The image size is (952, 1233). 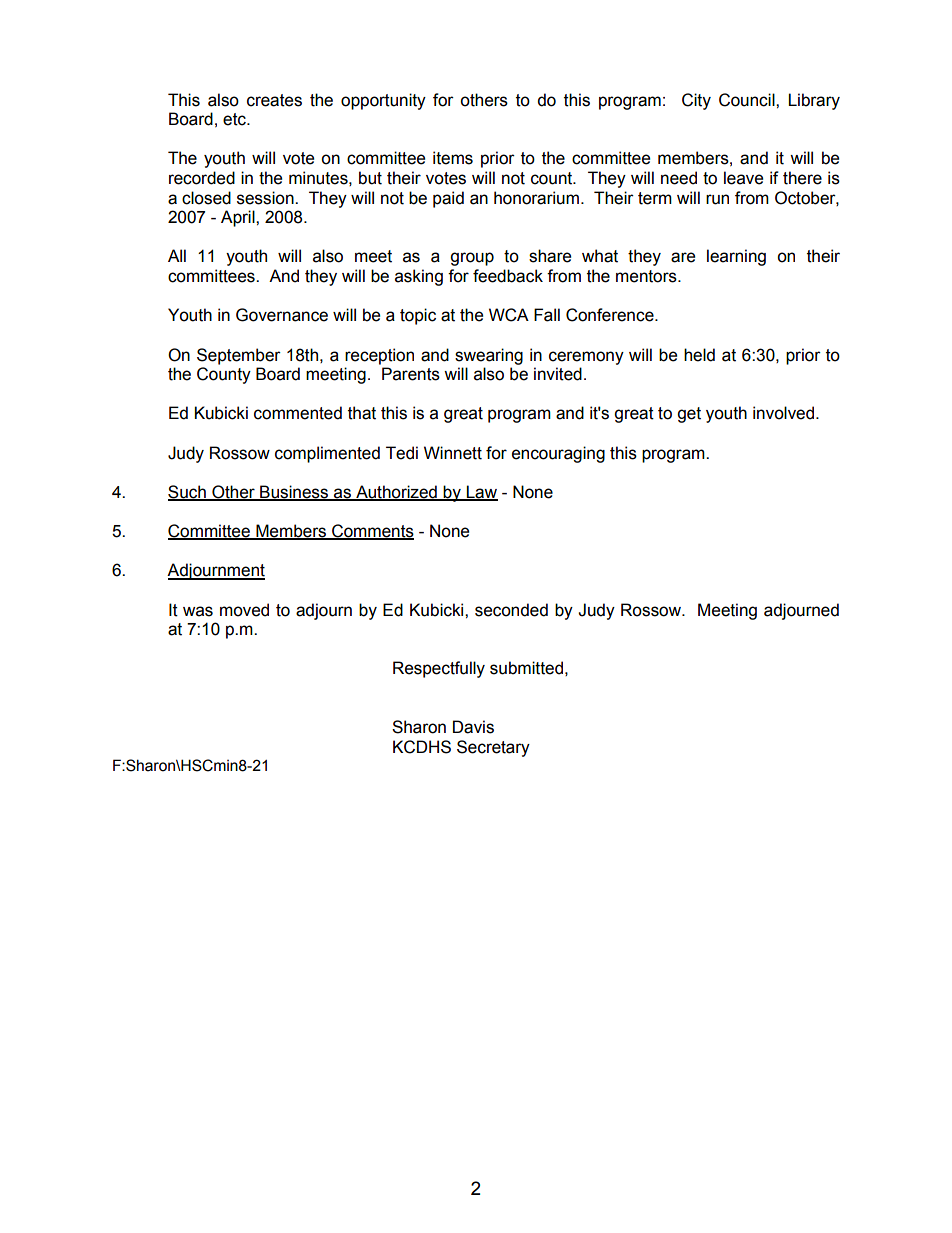 I want to click on items, so click(x=453, y=158).
